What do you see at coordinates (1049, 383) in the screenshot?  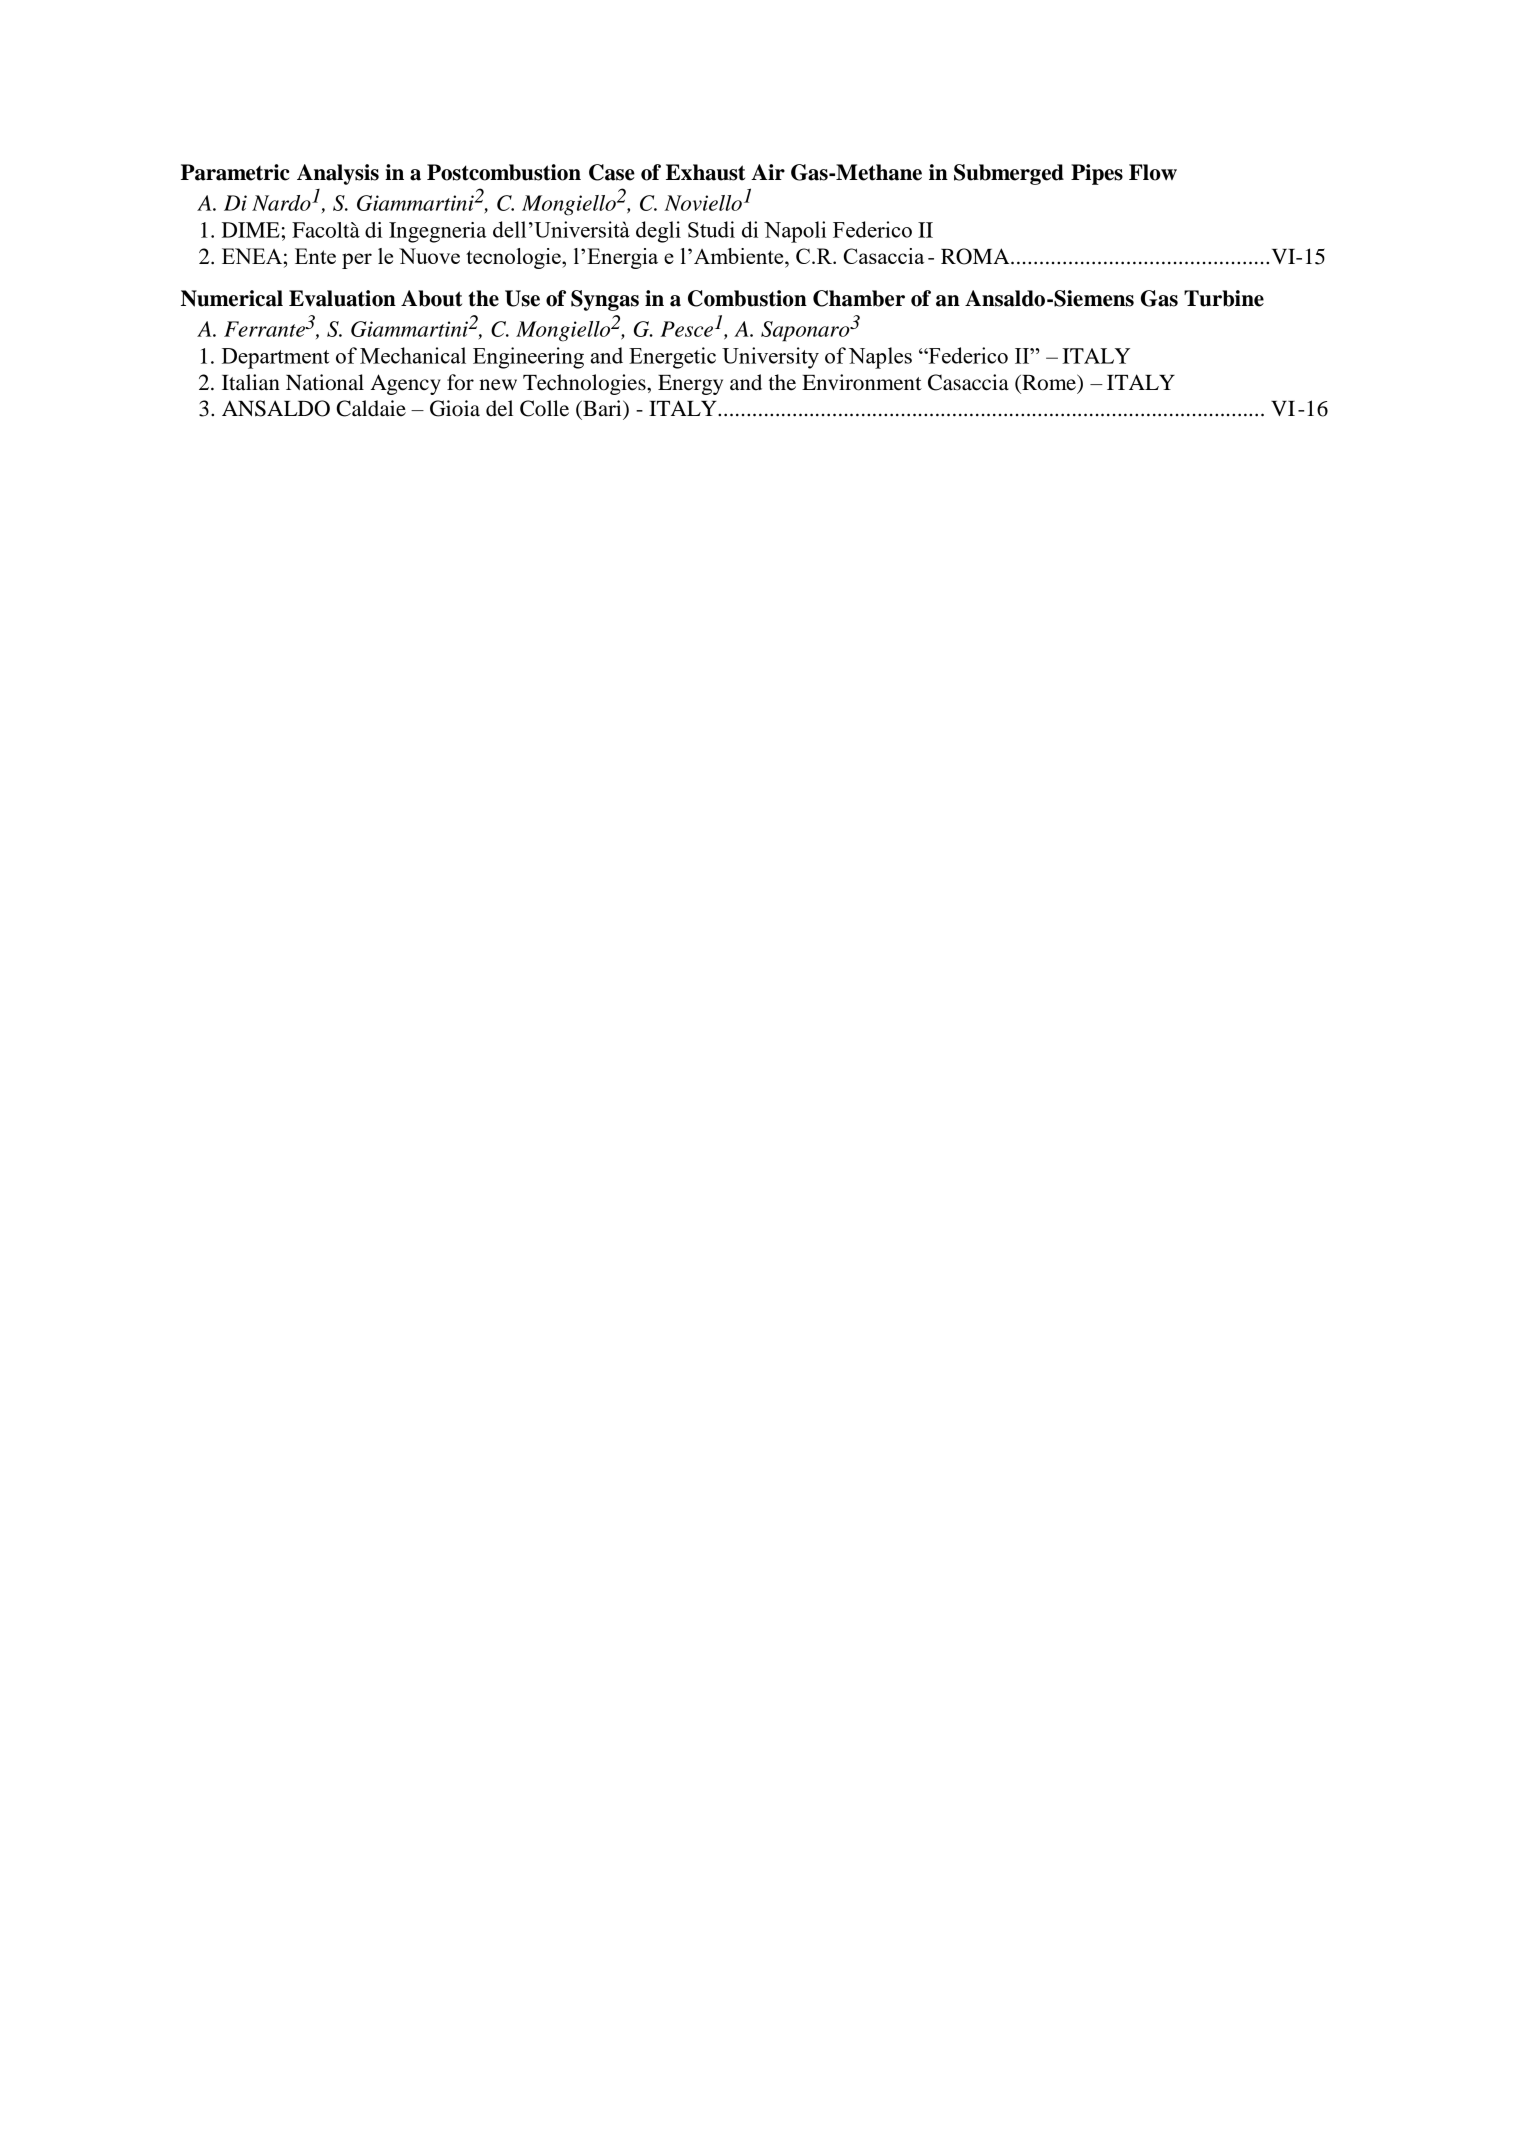 I see `Rome` at bounding box center [1049, 383].
